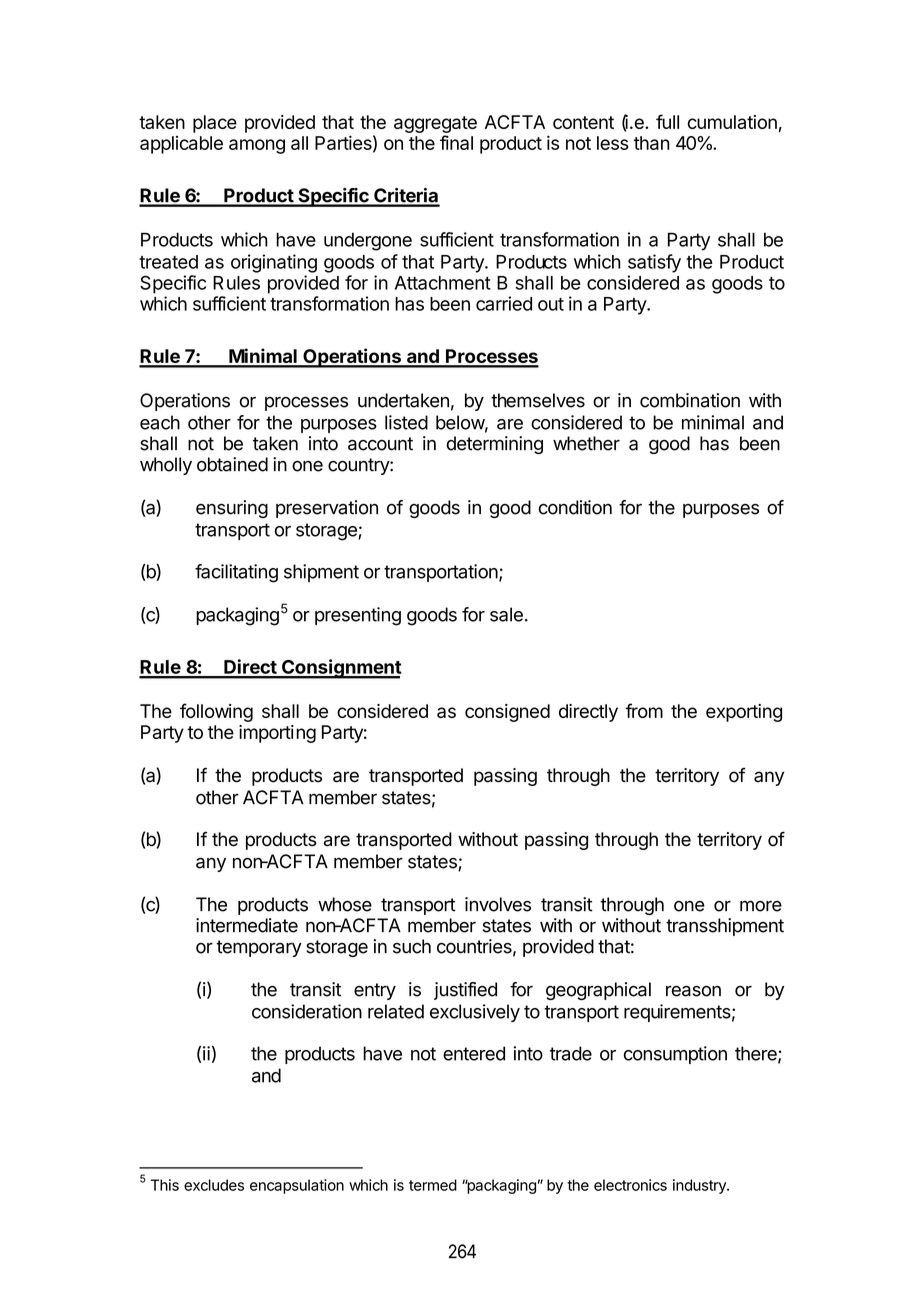 The height and width of the screenshot is (1307, 924). I want to click on among, so click(257, 146).
